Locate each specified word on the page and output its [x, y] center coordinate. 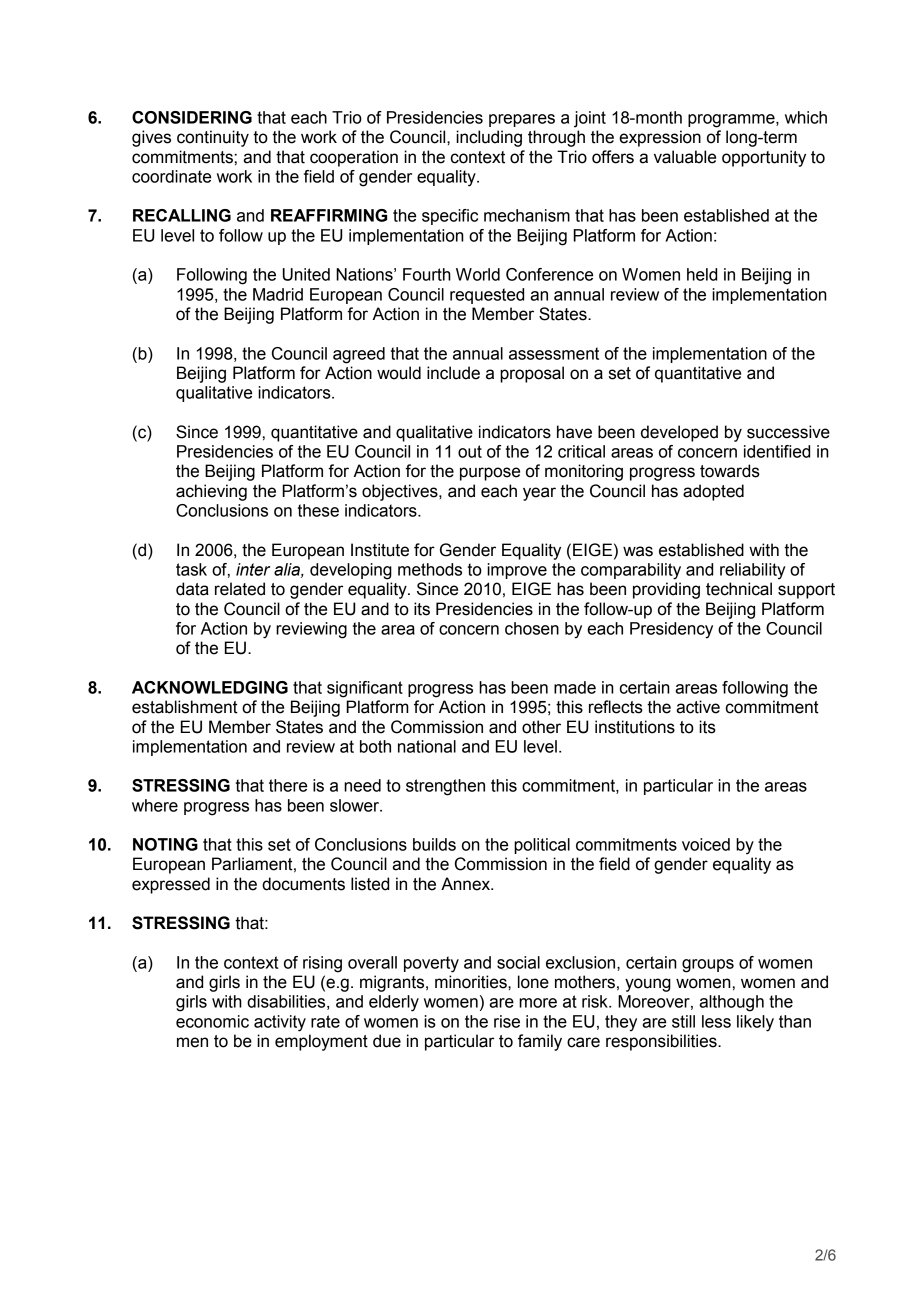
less [716, 1021]
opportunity [764, 158]
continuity [213, 138]
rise [507, 1021]
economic [212, 1021]
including [489, 138]
